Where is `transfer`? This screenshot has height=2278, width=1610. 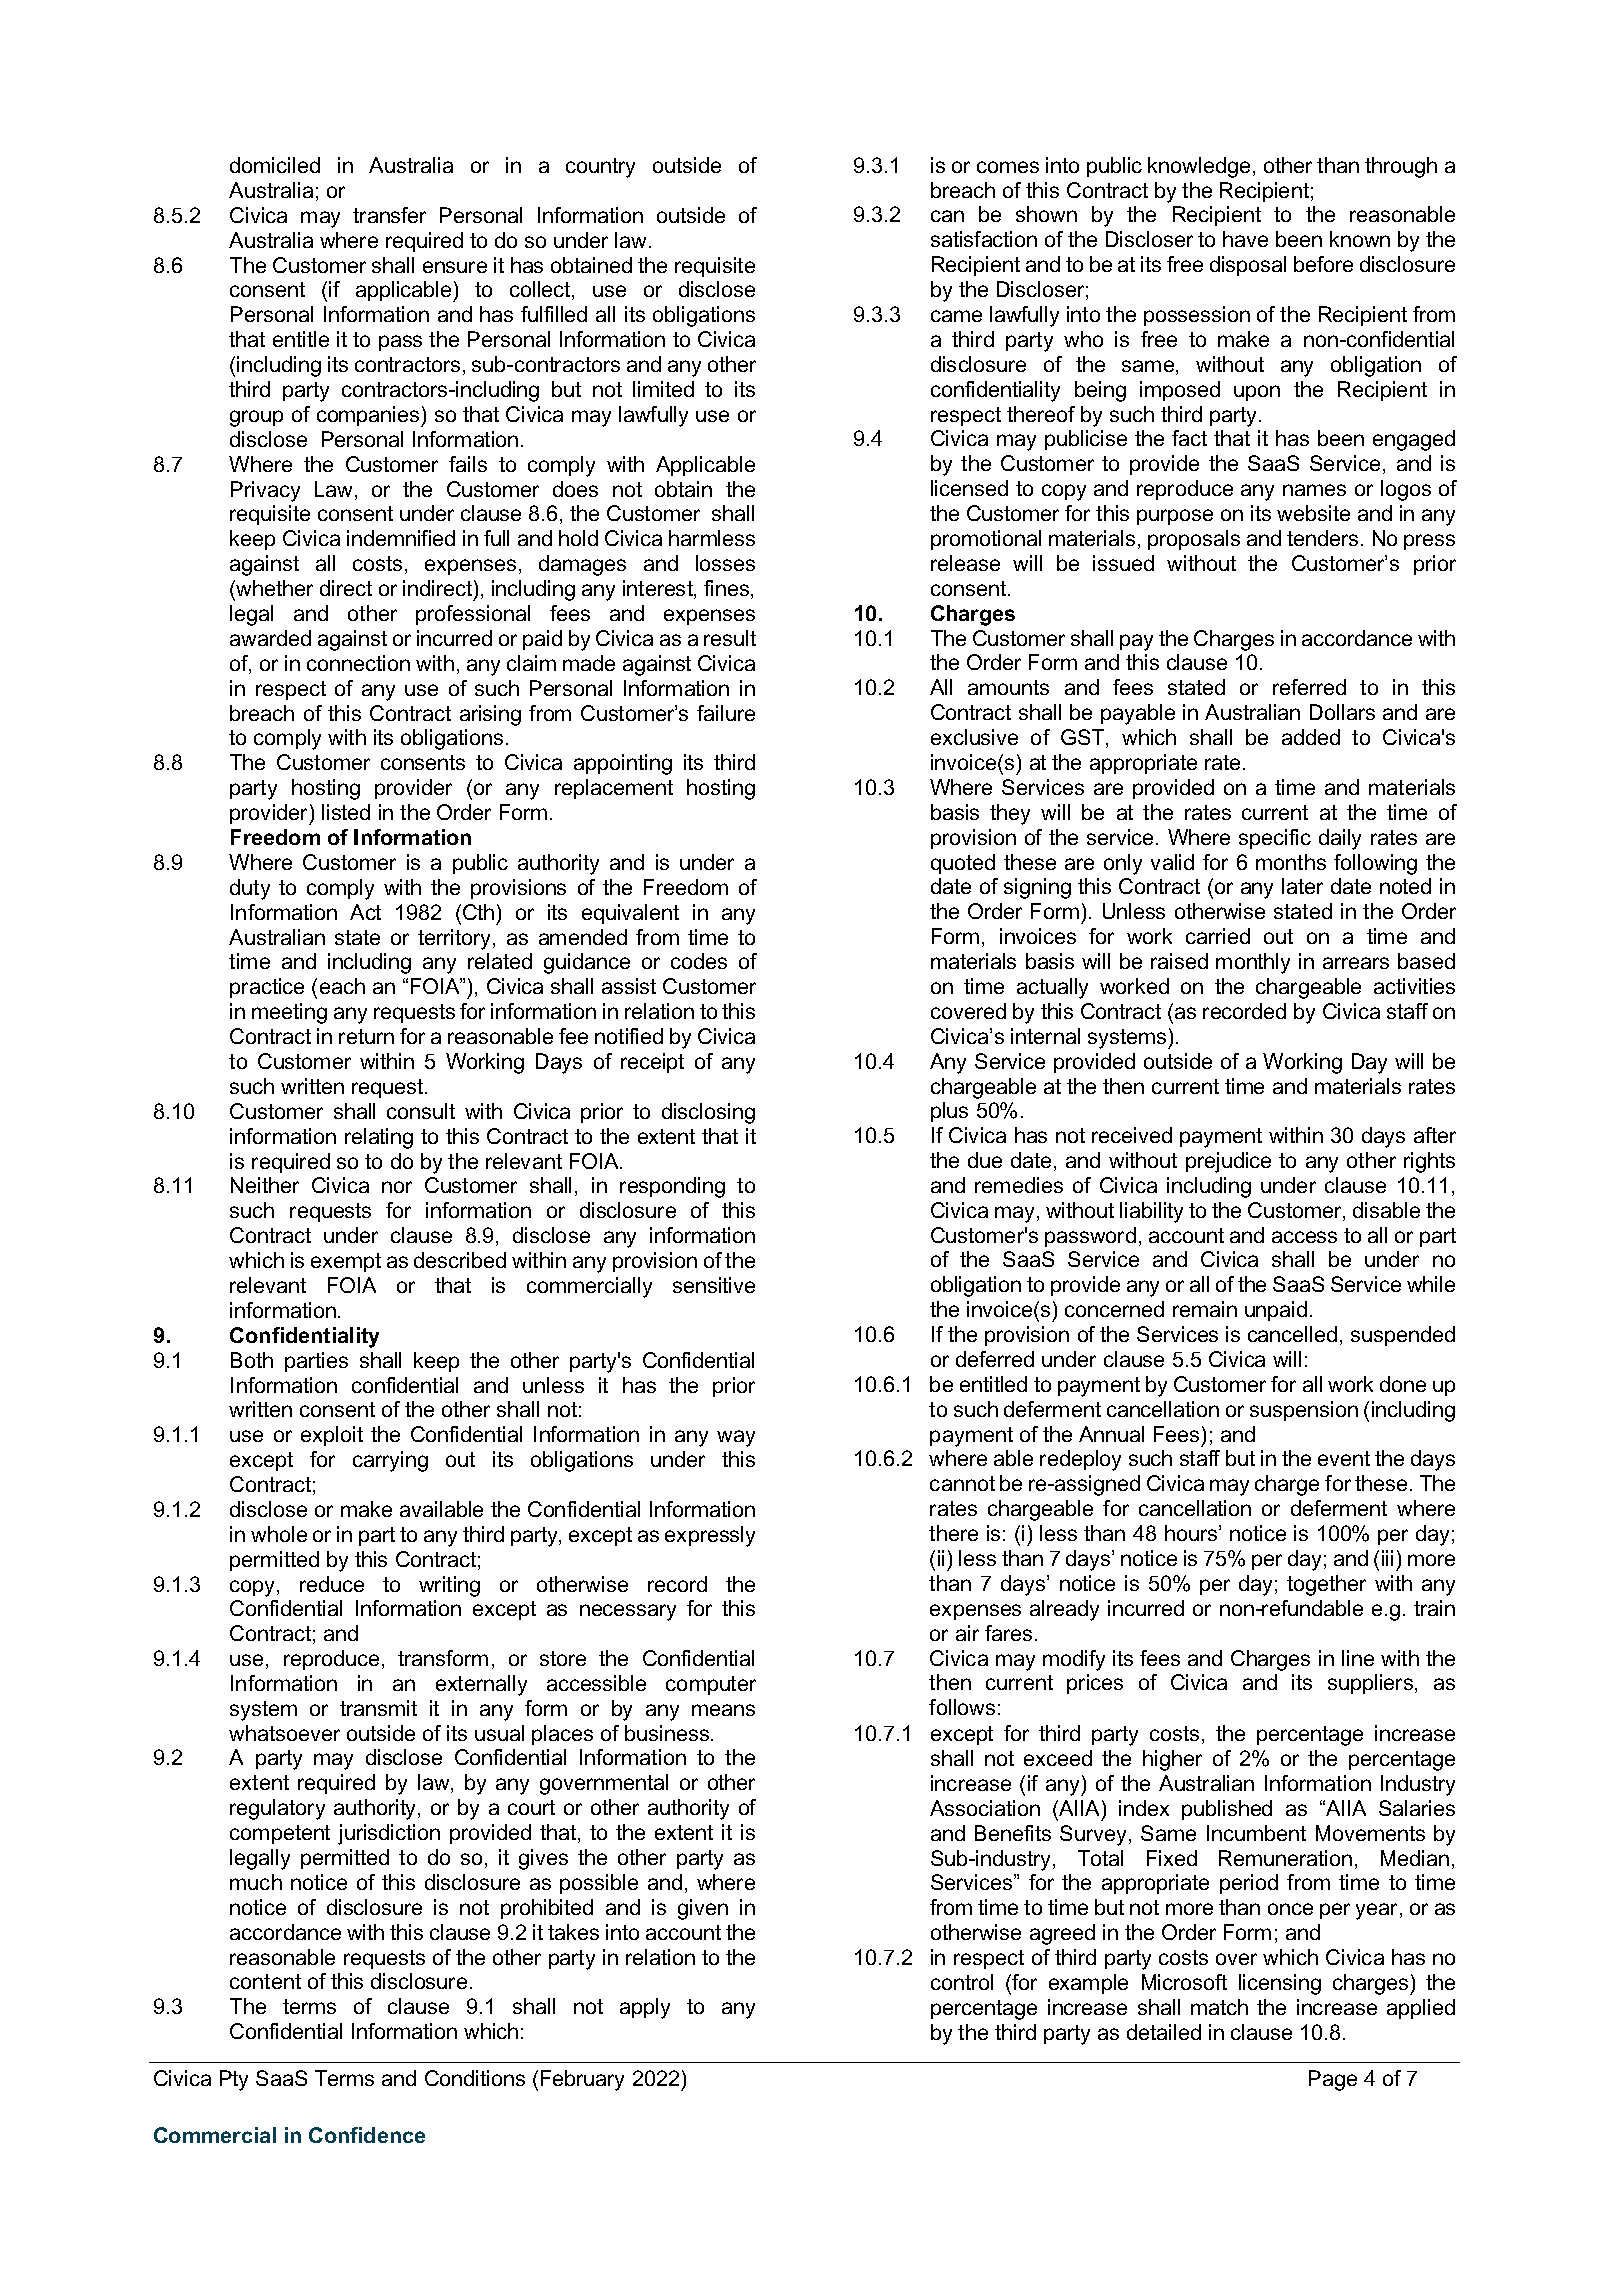
transfer is located at coordinates (389, 215).
